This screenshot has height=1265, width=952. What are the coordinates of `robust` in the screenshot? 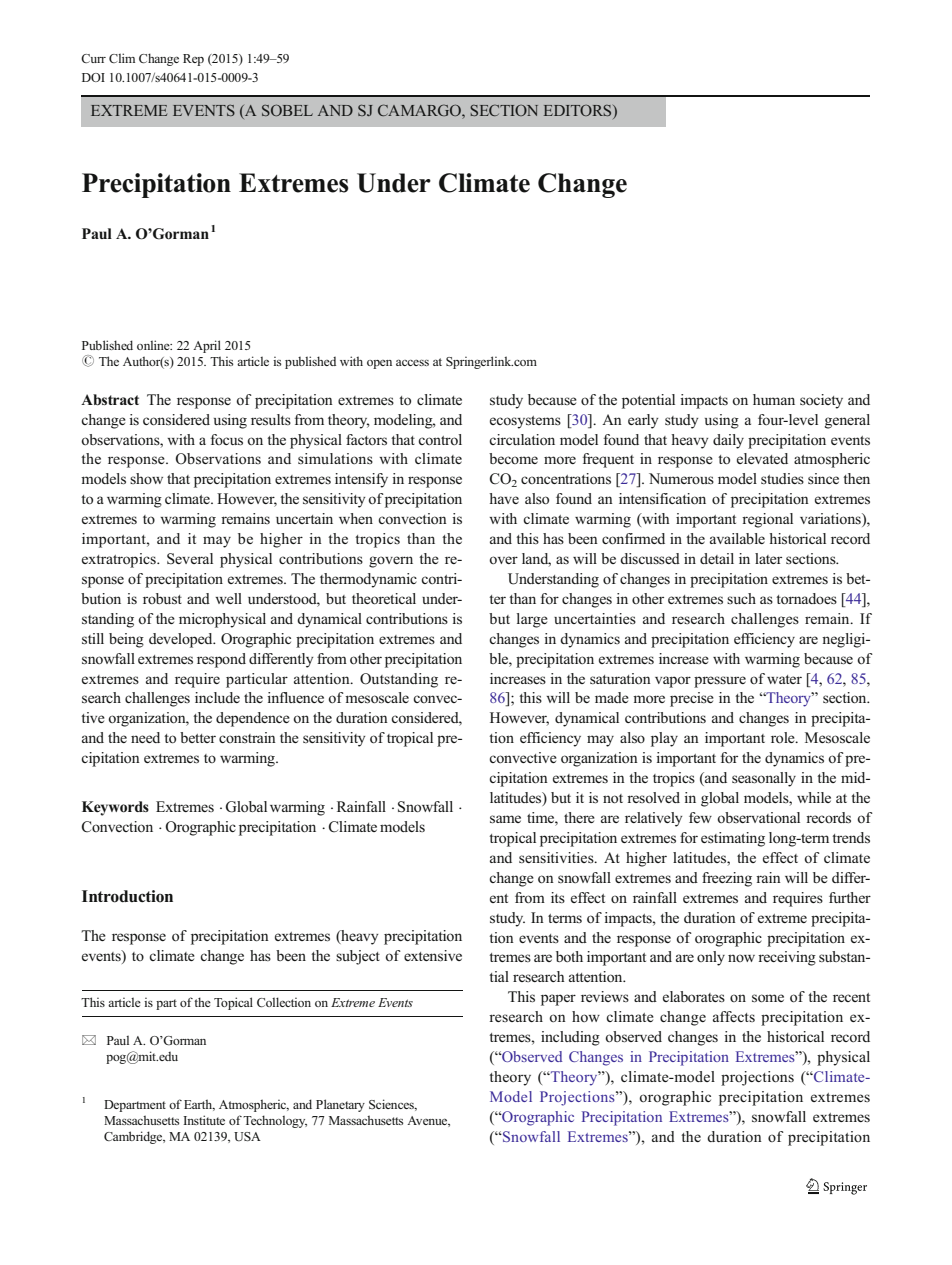 It's located at (162, 599).
